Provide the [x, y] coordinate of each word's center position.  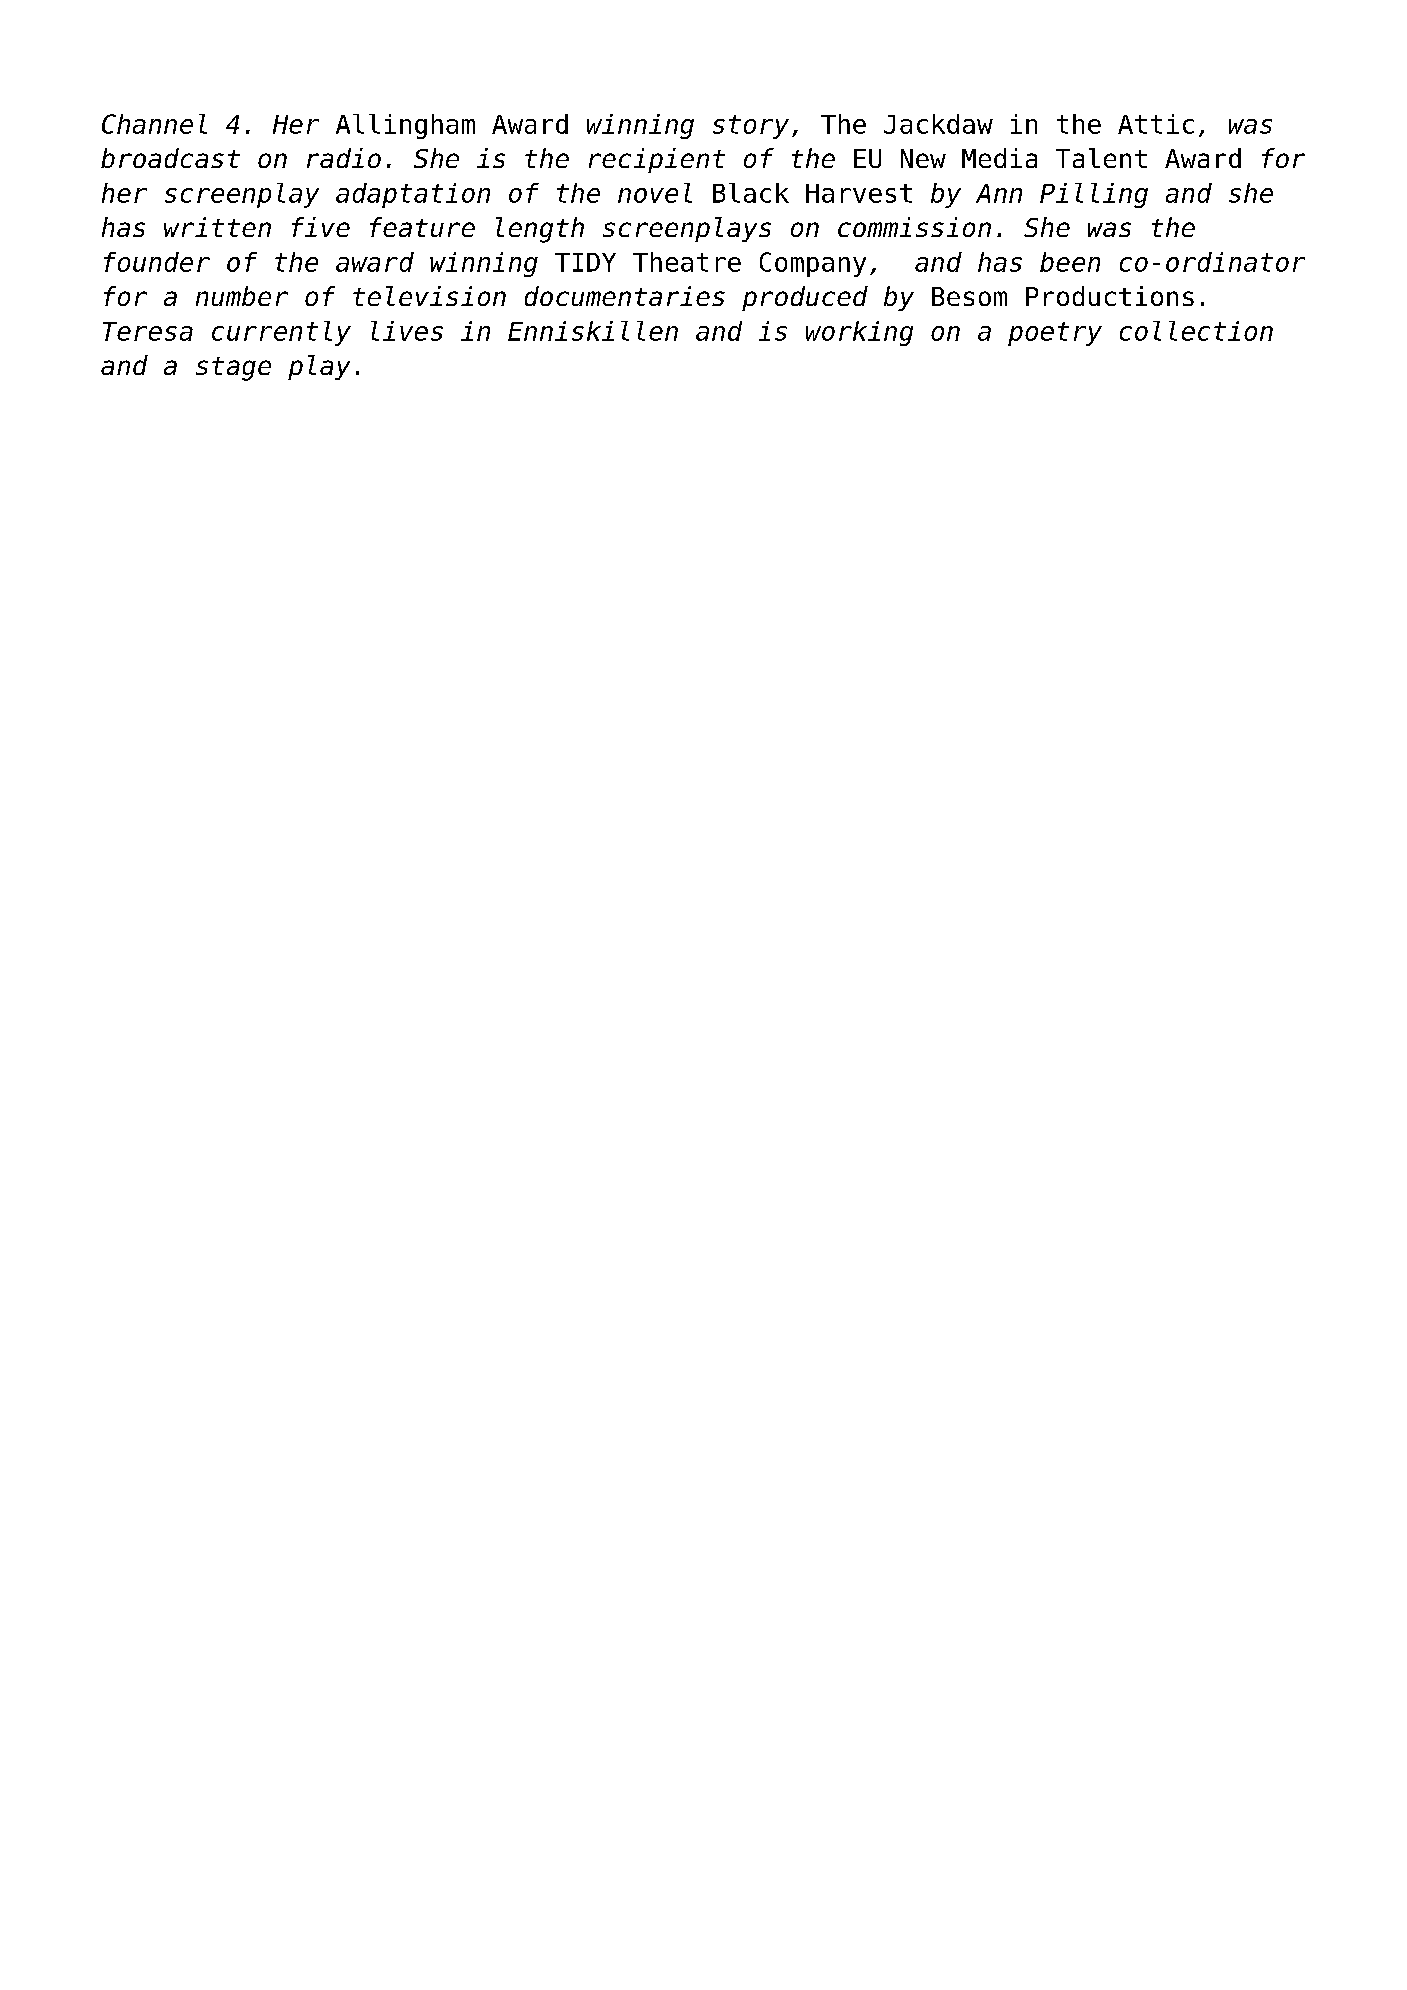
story [751, 127]
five [321, 227]
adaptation [413, 195]
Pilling [1094, 195]
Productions [1110, 296]
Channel [154, 124]
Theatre [687, 262]
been [1070, 262]
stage [233, 369]
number [242, 296]
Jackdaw [938, 124]
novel [655, 193]
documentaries [625, 296]
